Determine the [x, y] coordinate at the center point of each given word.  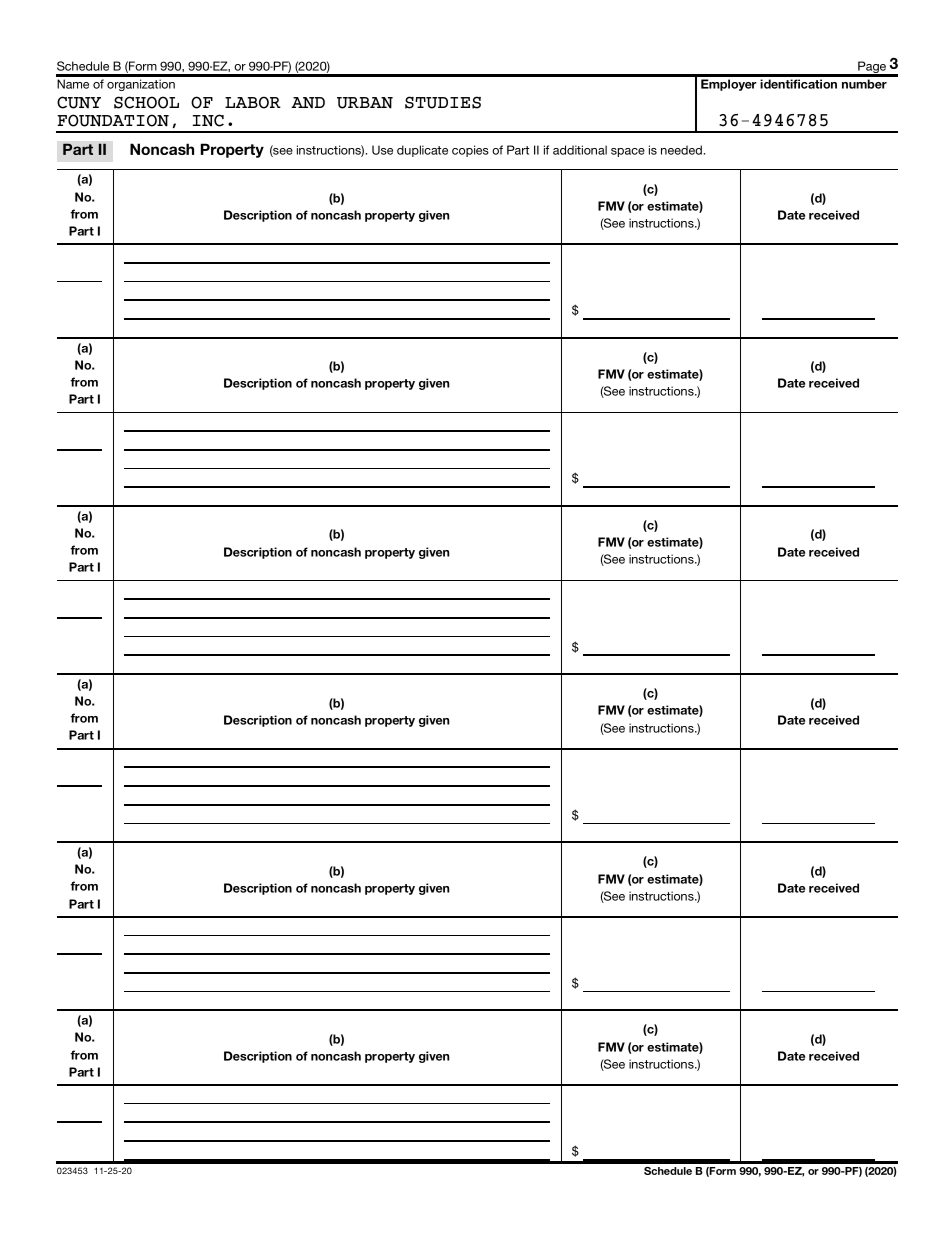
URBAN [365, 103]
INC [208, 120]
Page [872, 68]
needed [682, 150]
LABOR [253, 102]
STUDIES [443, 102]
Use [382, 150]
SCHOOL [146, 102]
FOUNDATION [113, 120]
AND [308, 103]
